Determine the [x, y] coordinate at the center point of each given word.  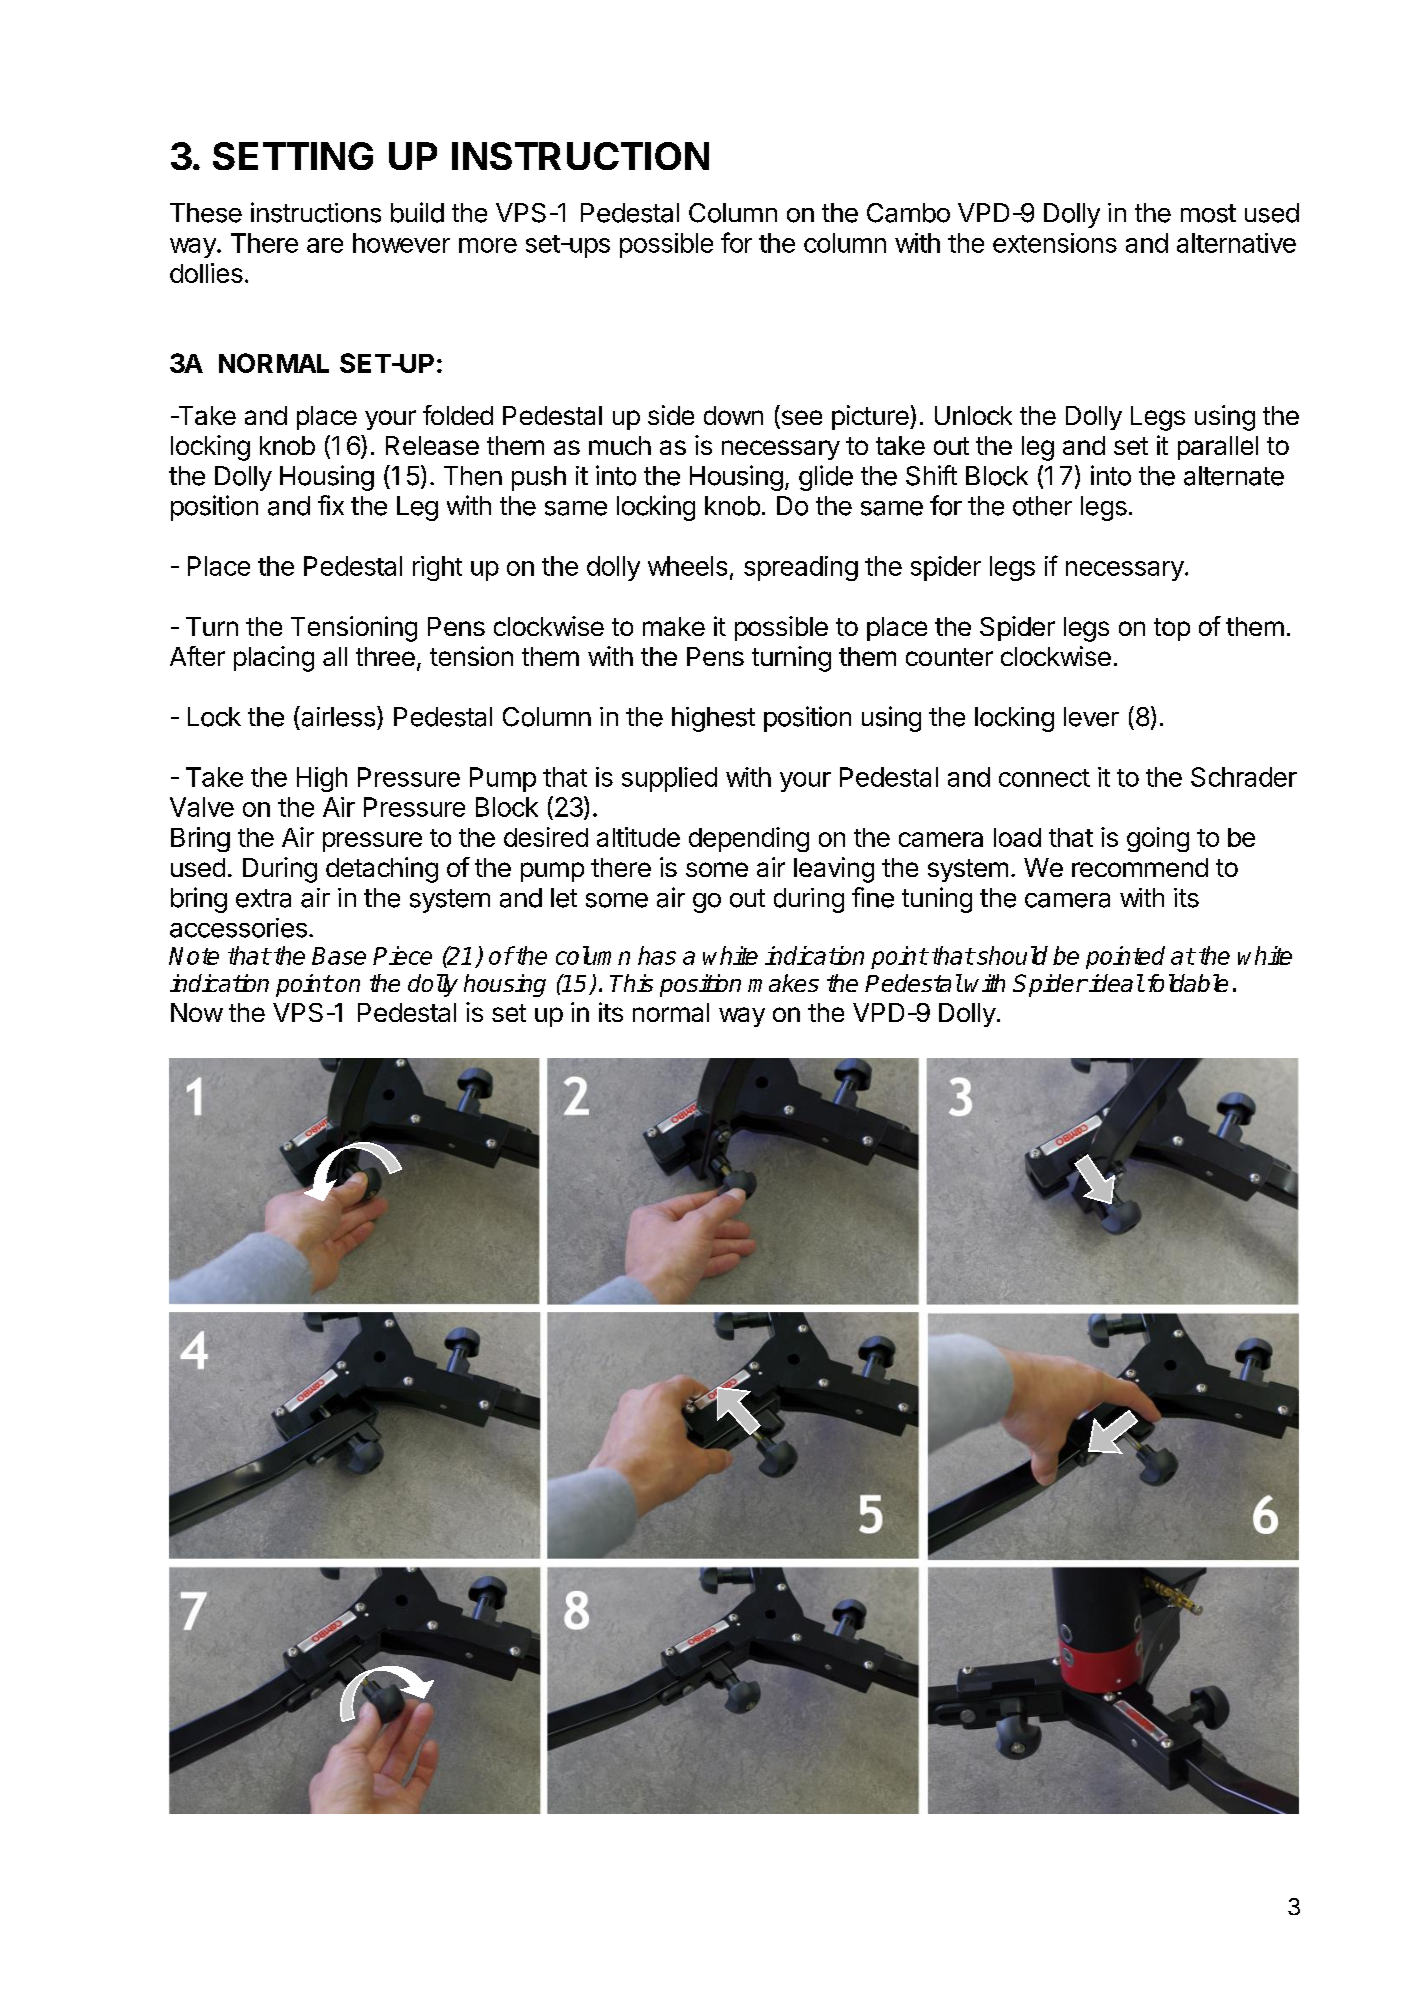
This [631, 983]
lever [1091, 717]
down [733, 415]
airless [337, 716]
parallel [1218, 448]
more [488, 245]
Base [339, 956]
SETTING [293, 156]
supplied [669, 779]
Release [432, 445]
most [1208, 213]
